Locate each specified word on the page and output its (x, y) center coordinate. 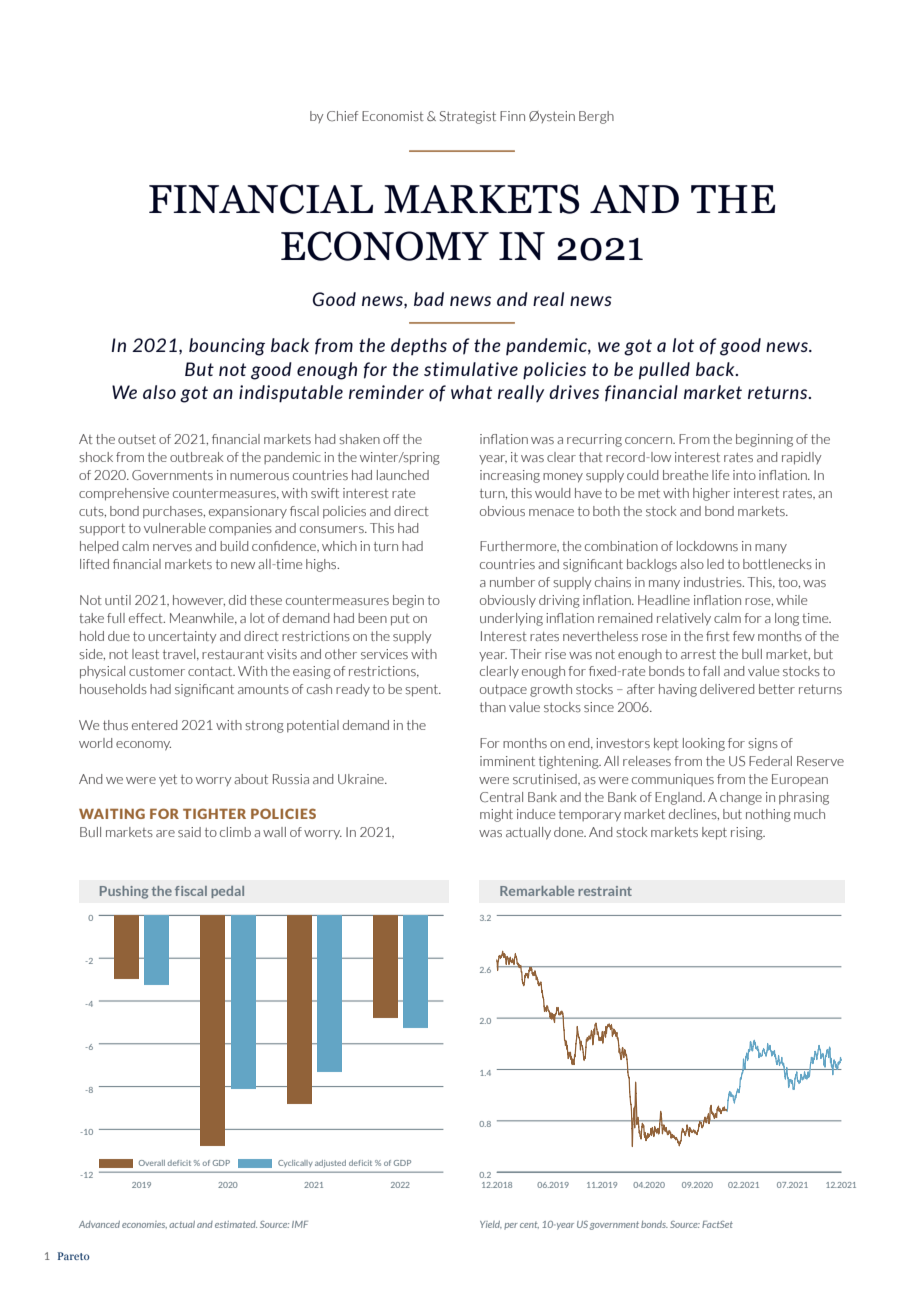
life (720, 475)
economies (144, 1225)
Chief (342, 116)
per (511, 1226)
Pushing (124, 892)
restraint (605, 891)
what (471, 392)
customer (157, 671)
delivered (727, 689)
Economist (393, 116)
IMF (300, 1224)
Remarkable (537, 891)
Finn (512, 116)
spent (422, 691)
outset (137, 439)
